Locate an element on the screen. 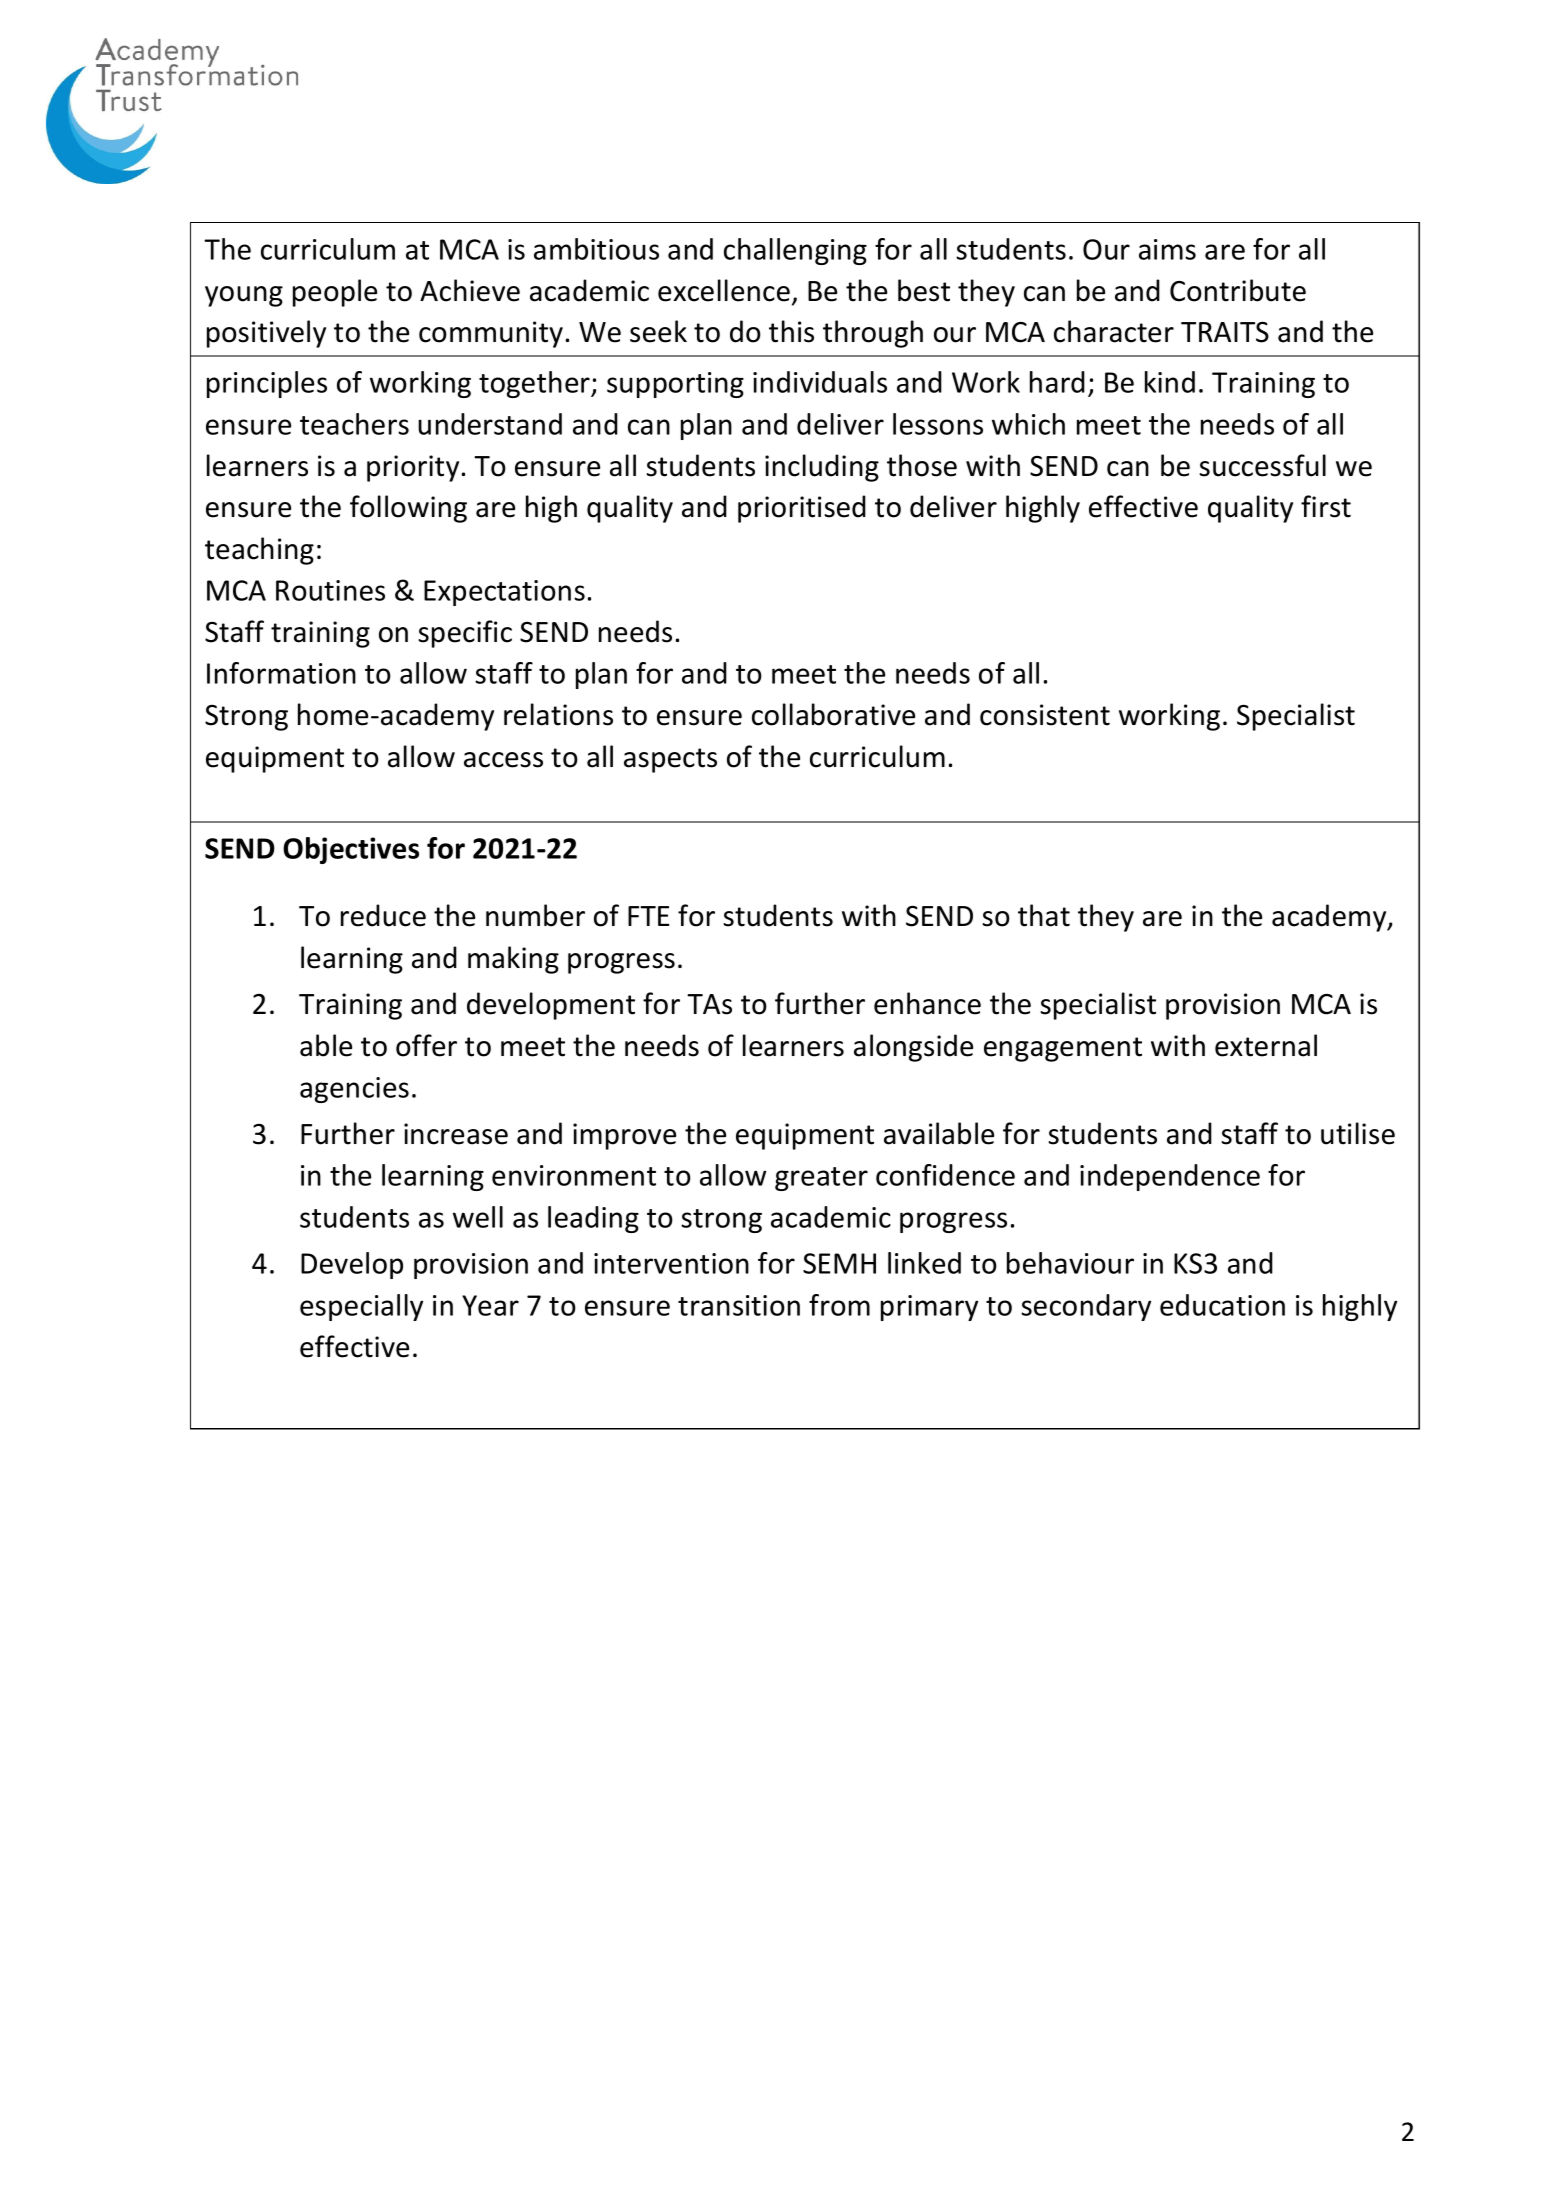  people is located at coordinates (335, 293).
